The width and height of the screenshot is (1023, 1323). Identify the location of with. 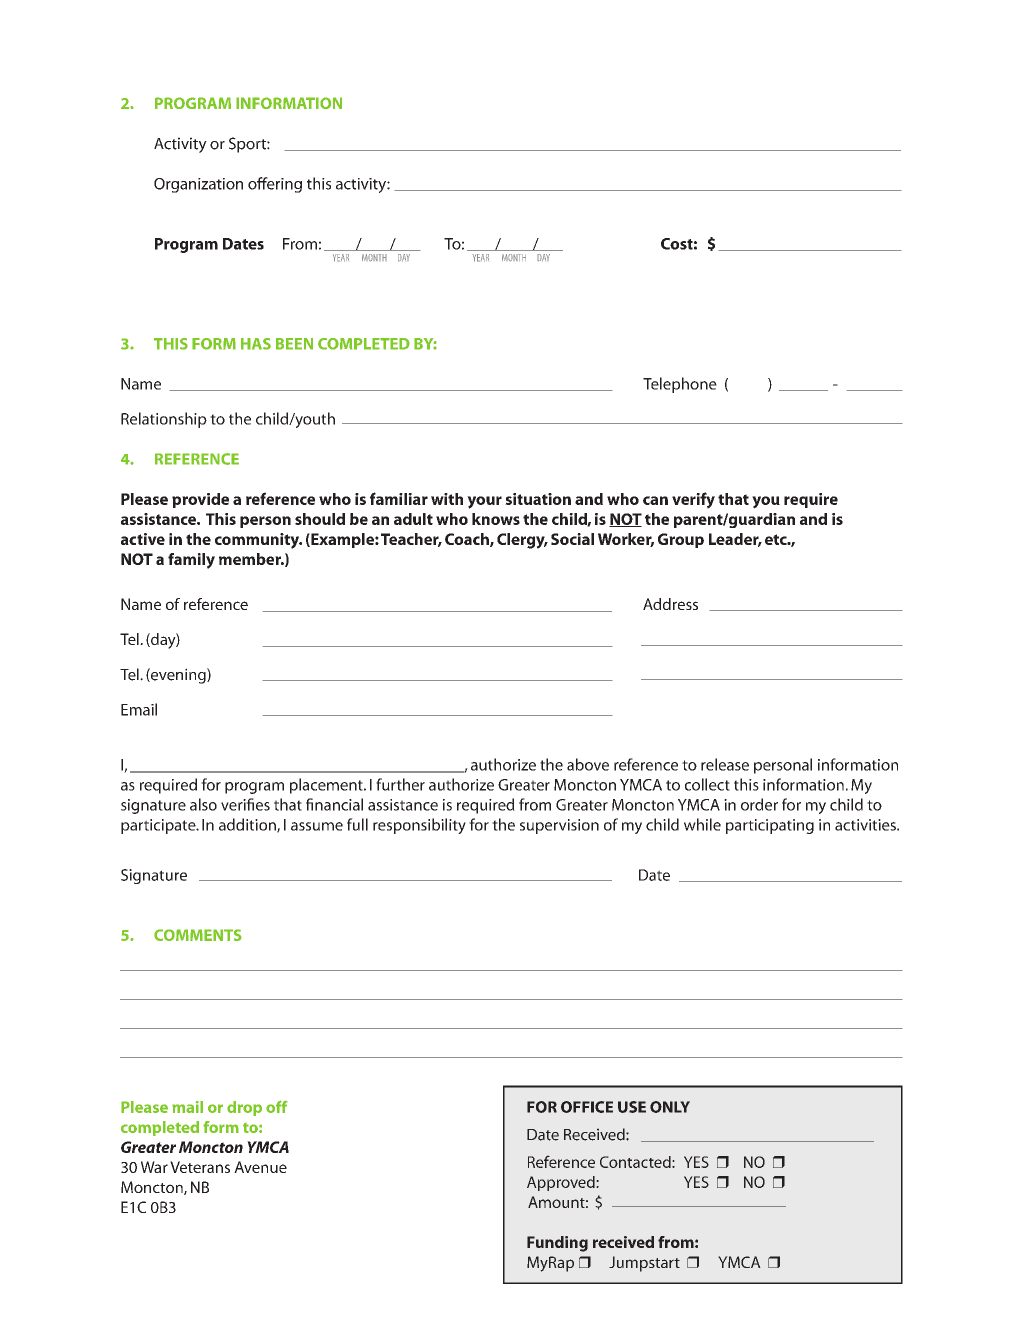
(447, 499).
